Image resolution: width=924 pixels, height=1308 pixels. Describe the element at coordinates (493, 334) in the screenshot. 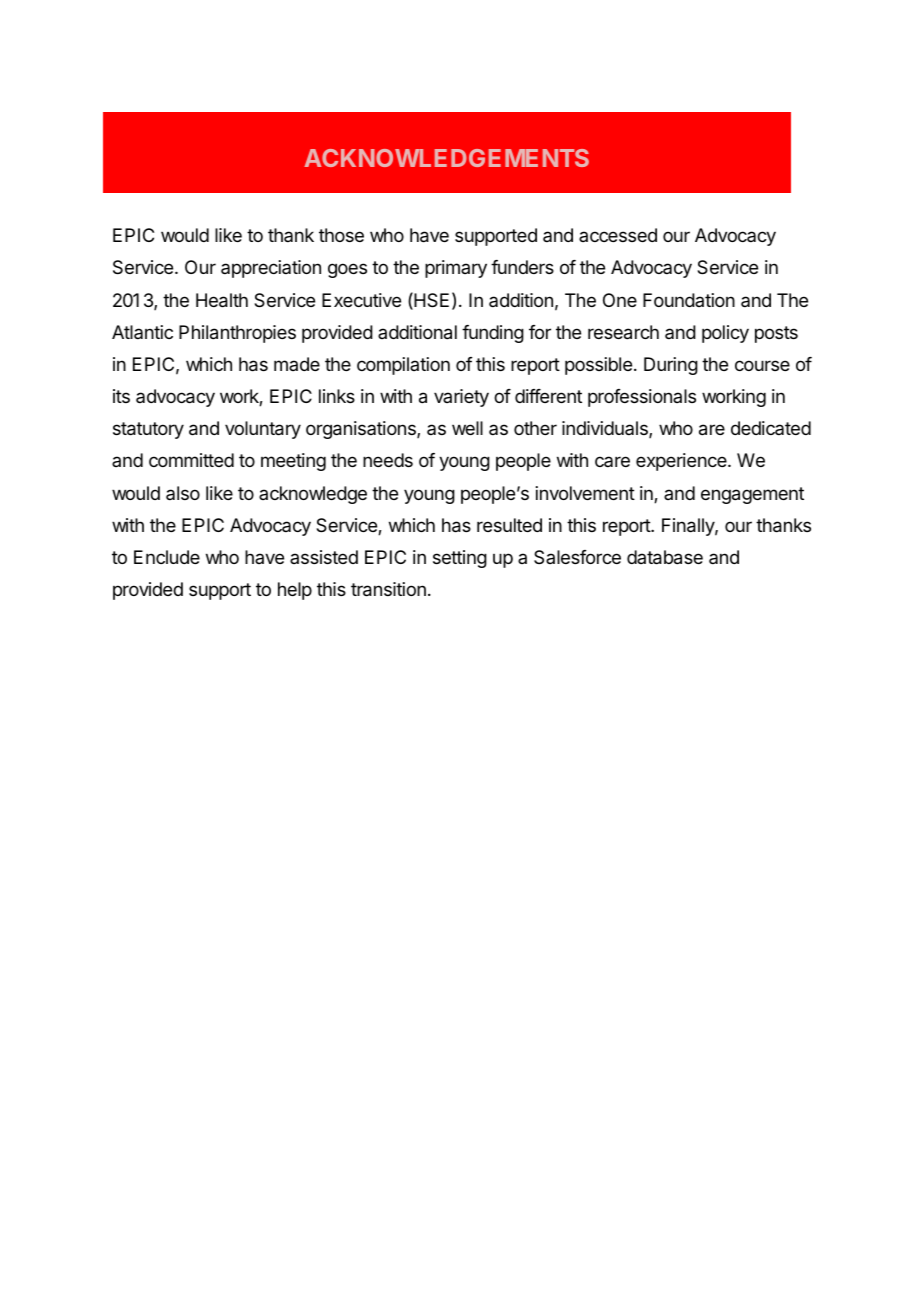

I see `funding` at that location.
